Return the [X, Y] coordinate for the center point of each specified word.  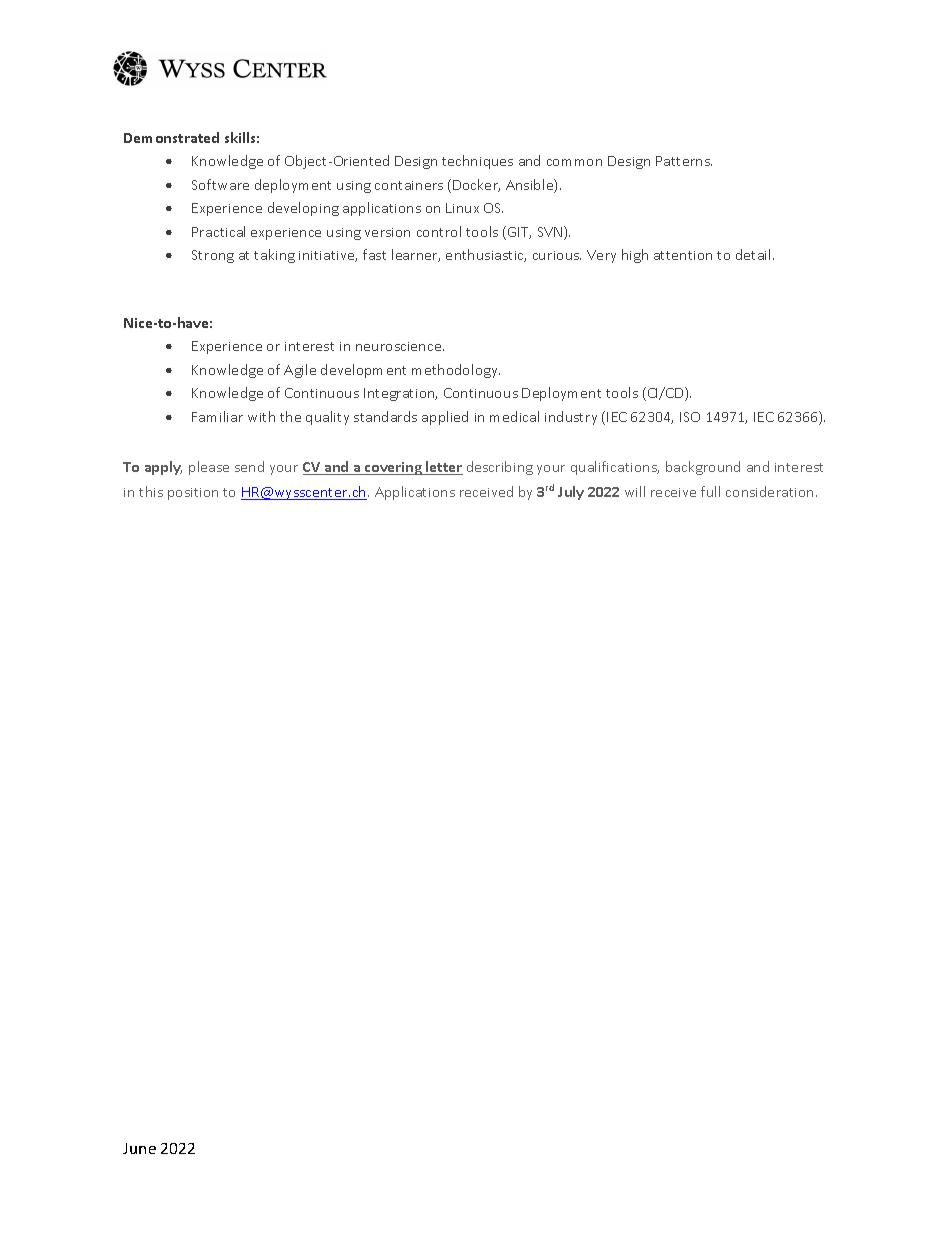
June [139, 1148]
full [710, 491]
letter [443, 468]
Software [220, 184]
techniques [477, 162]
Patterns [684, 161]
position [193, 494]
